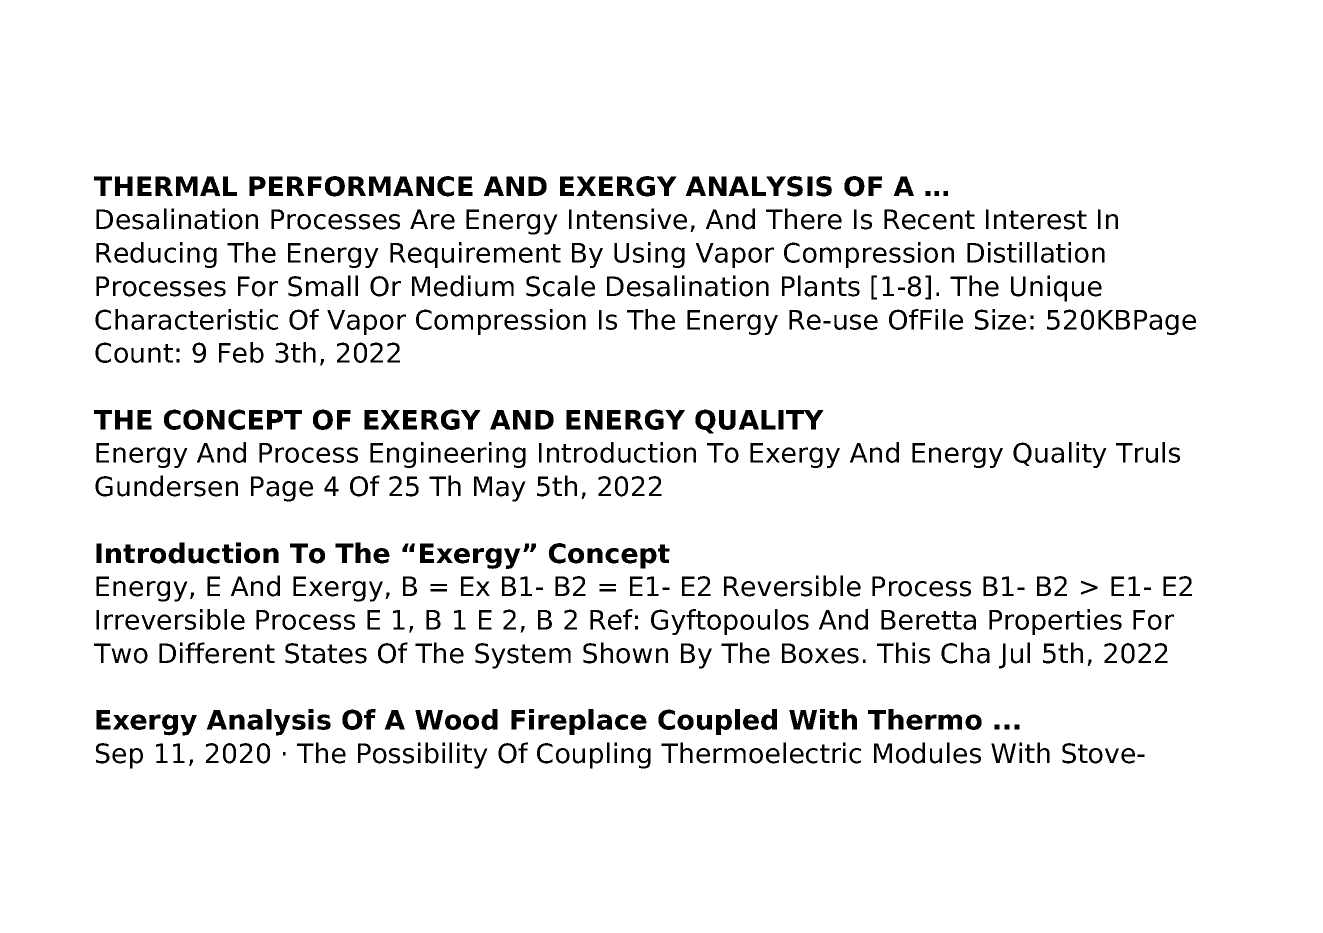 Image resolution: width=1323 pixels, height=933 pixels. Describe the element at coordinates (611, 619) in the screenshot. I see `Ref` at that location.
